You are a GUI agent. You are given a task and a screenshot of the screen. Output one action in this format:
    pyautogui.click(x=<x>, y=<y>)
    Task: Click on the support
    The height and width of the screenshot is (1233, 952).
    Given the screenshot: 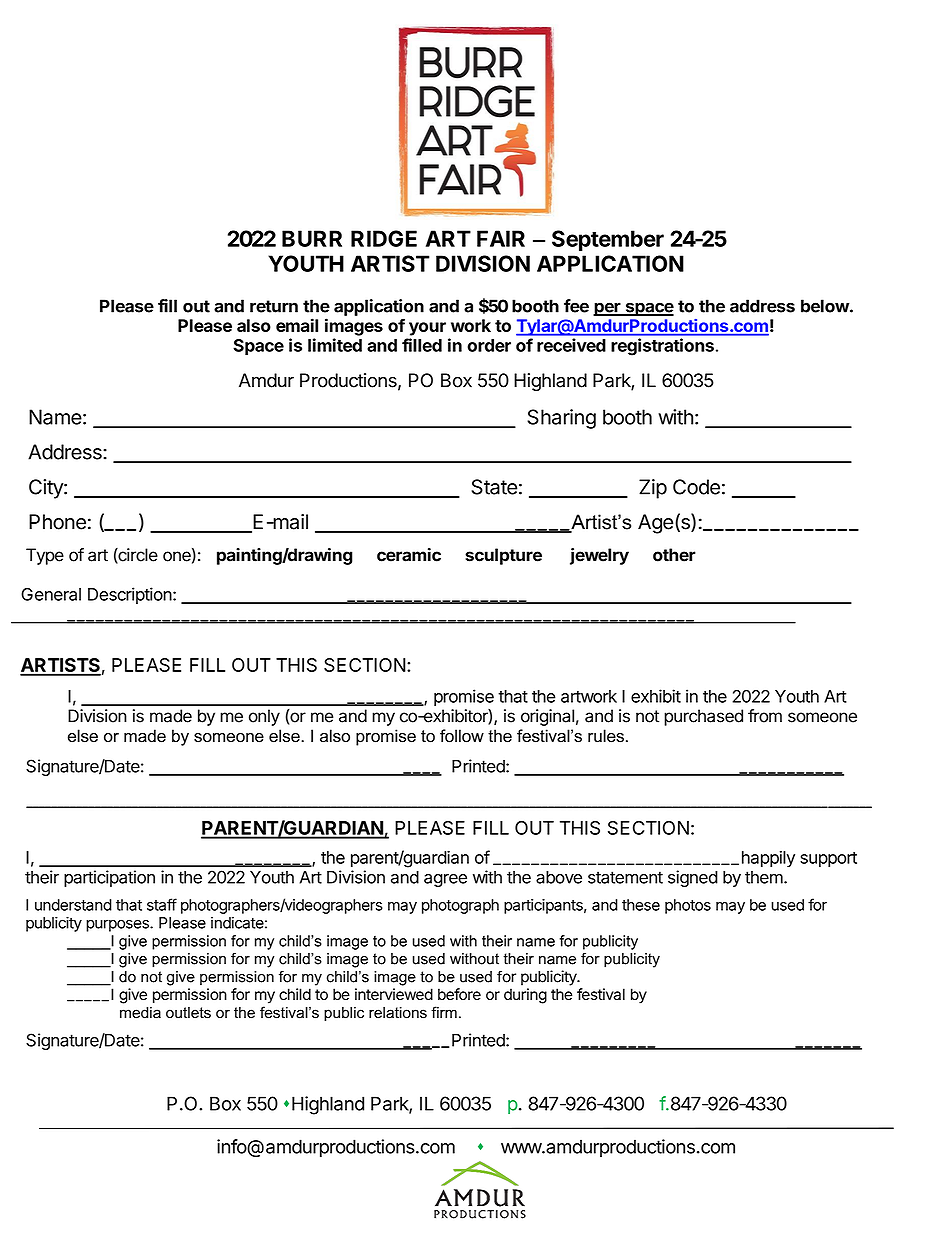 What is the action you would take?
    pyautogui.click(x=828, y=859)
